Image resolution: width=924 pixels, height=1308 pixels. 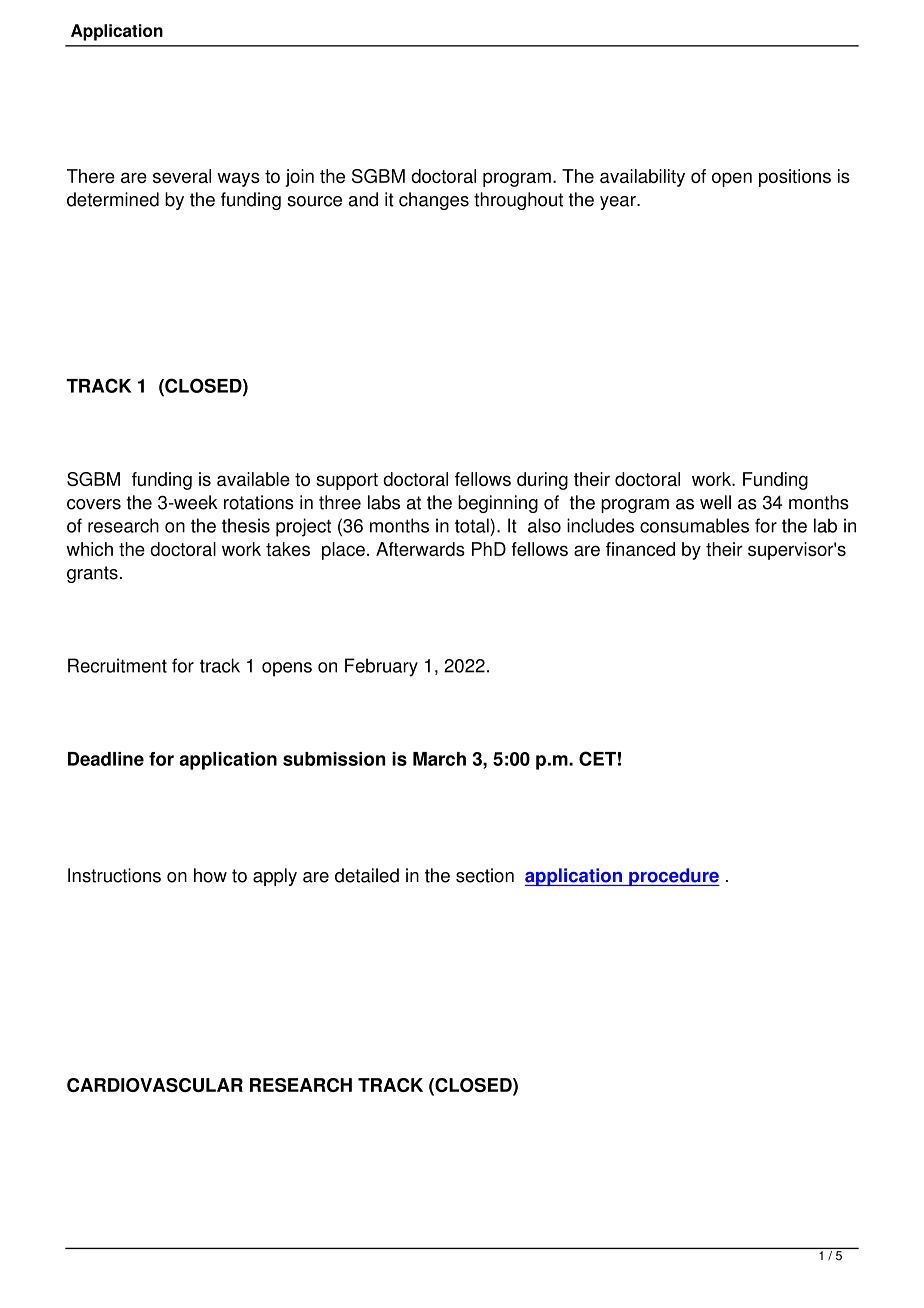 What do you see at coordinates (434, 201) in the screenshot?
I see `changes` at bounding box center [434, 201].
